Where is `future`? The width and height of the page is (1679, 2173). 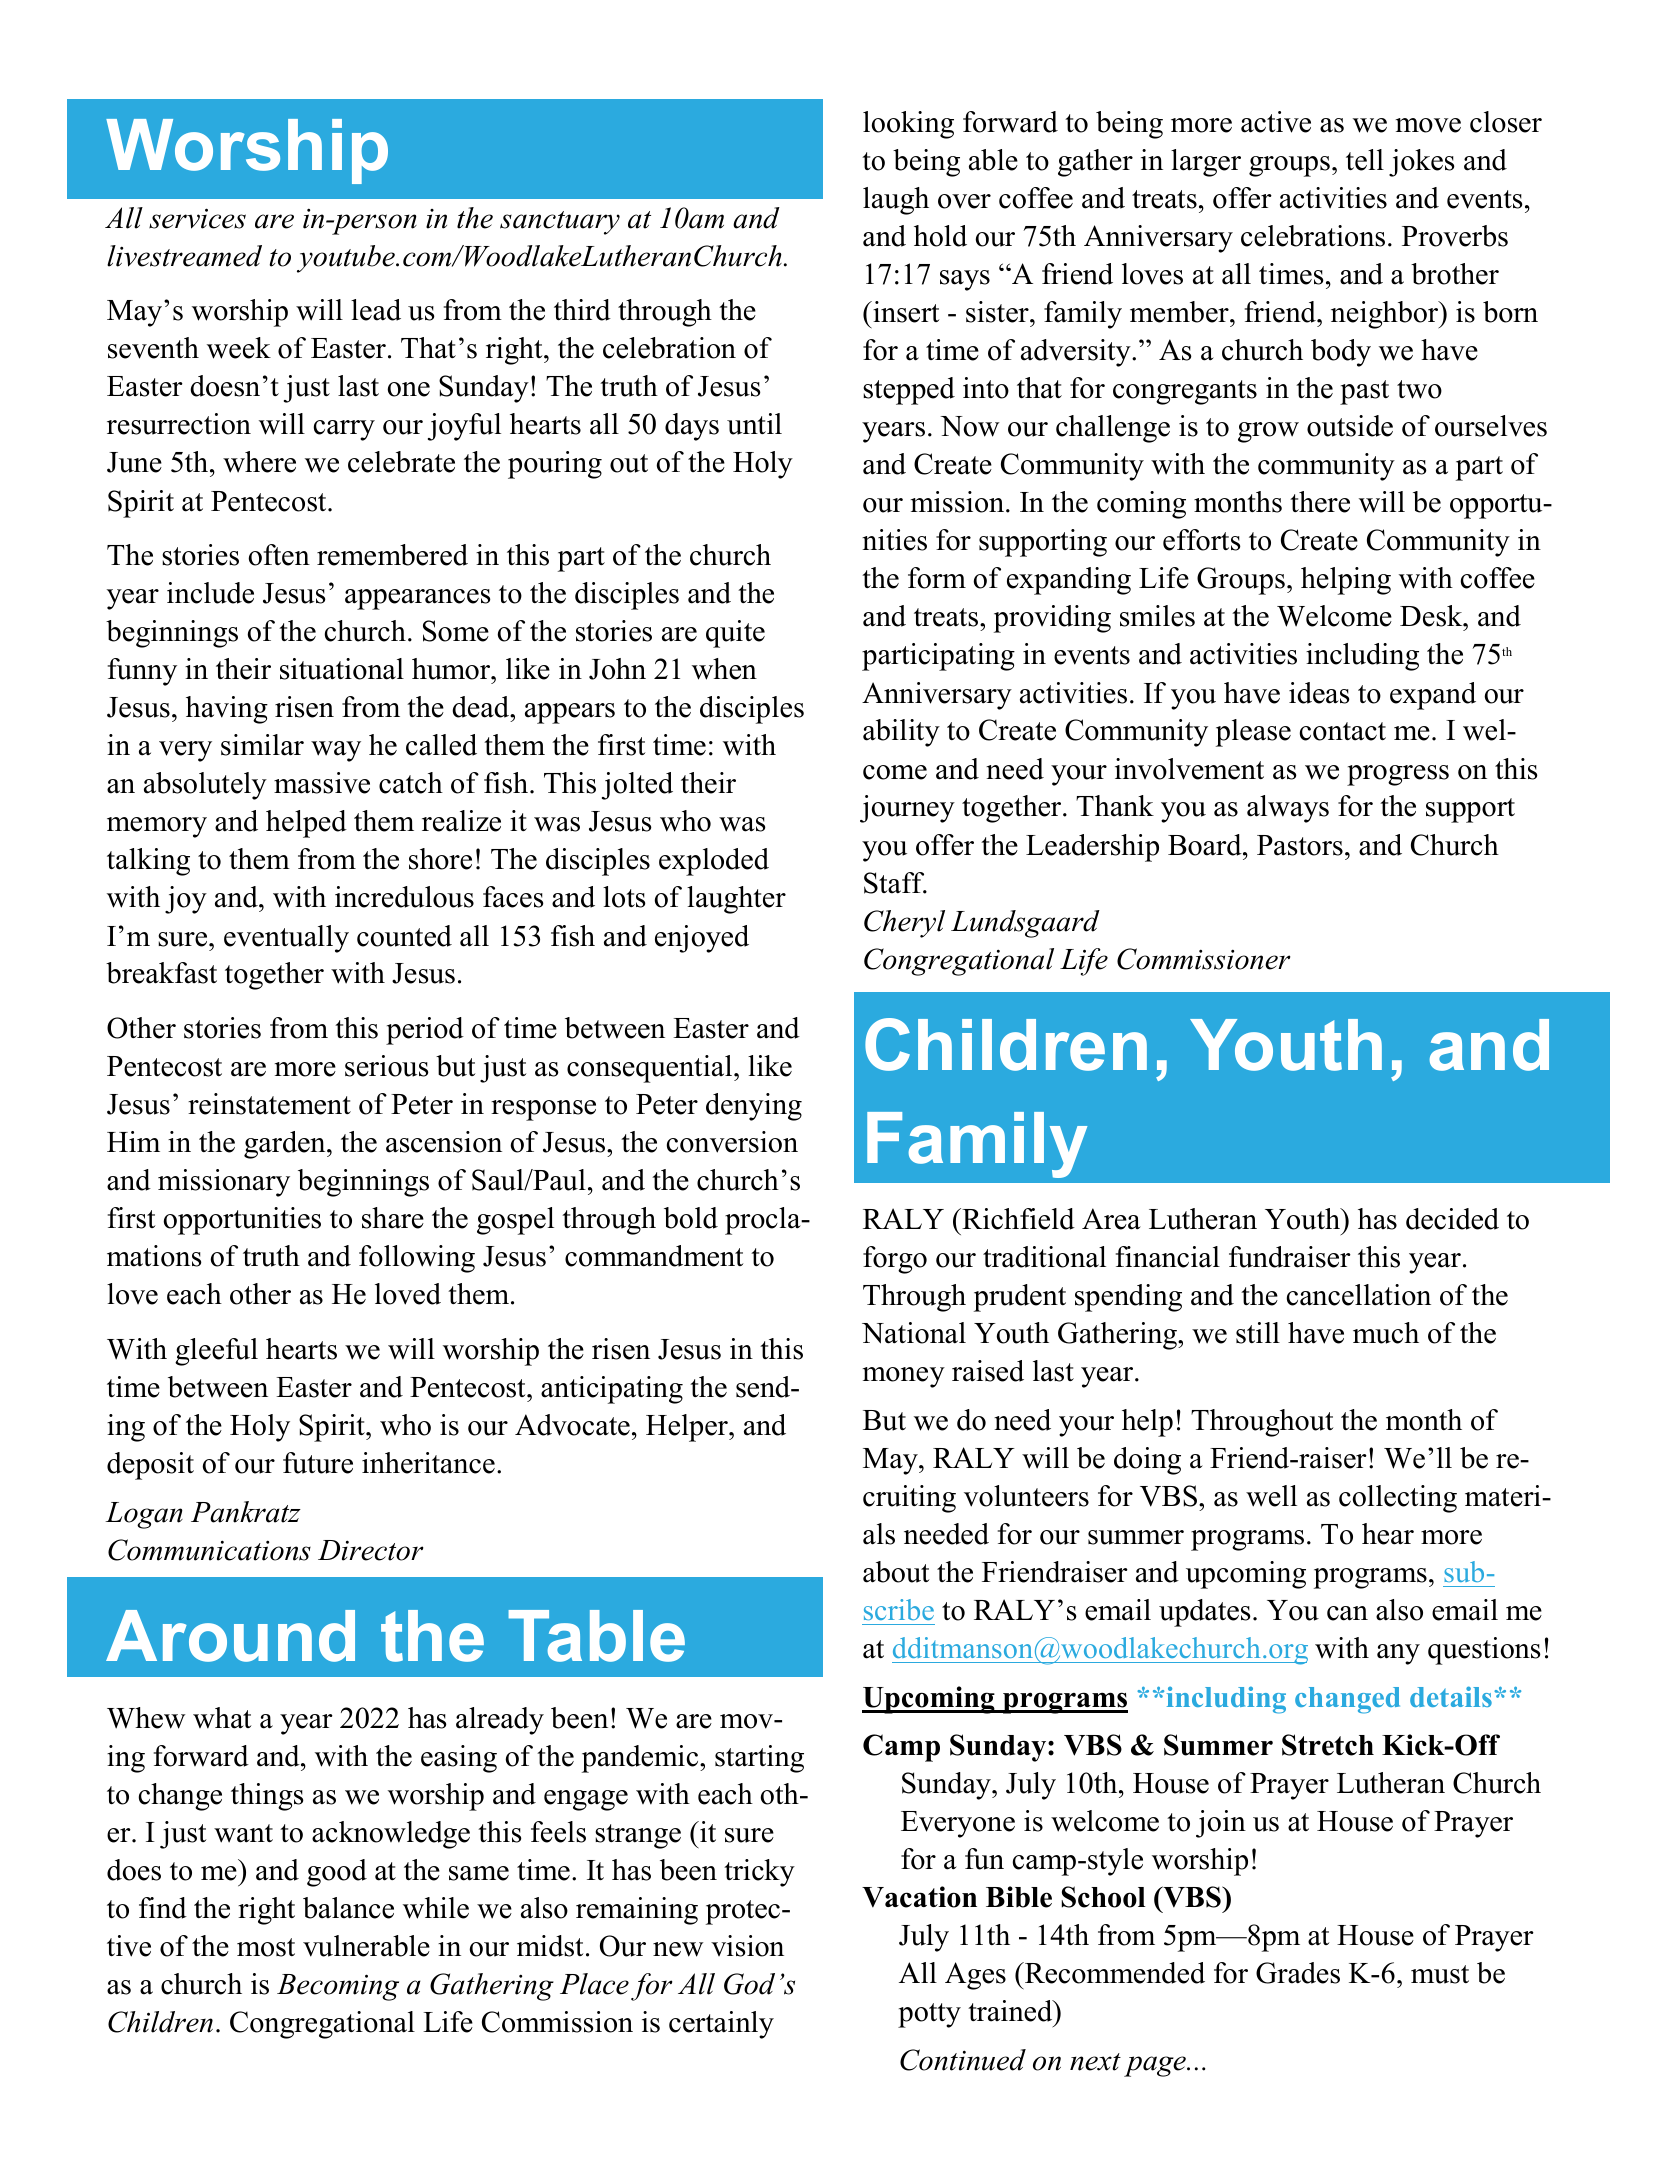
future is located at coordinates (318, 1463).
